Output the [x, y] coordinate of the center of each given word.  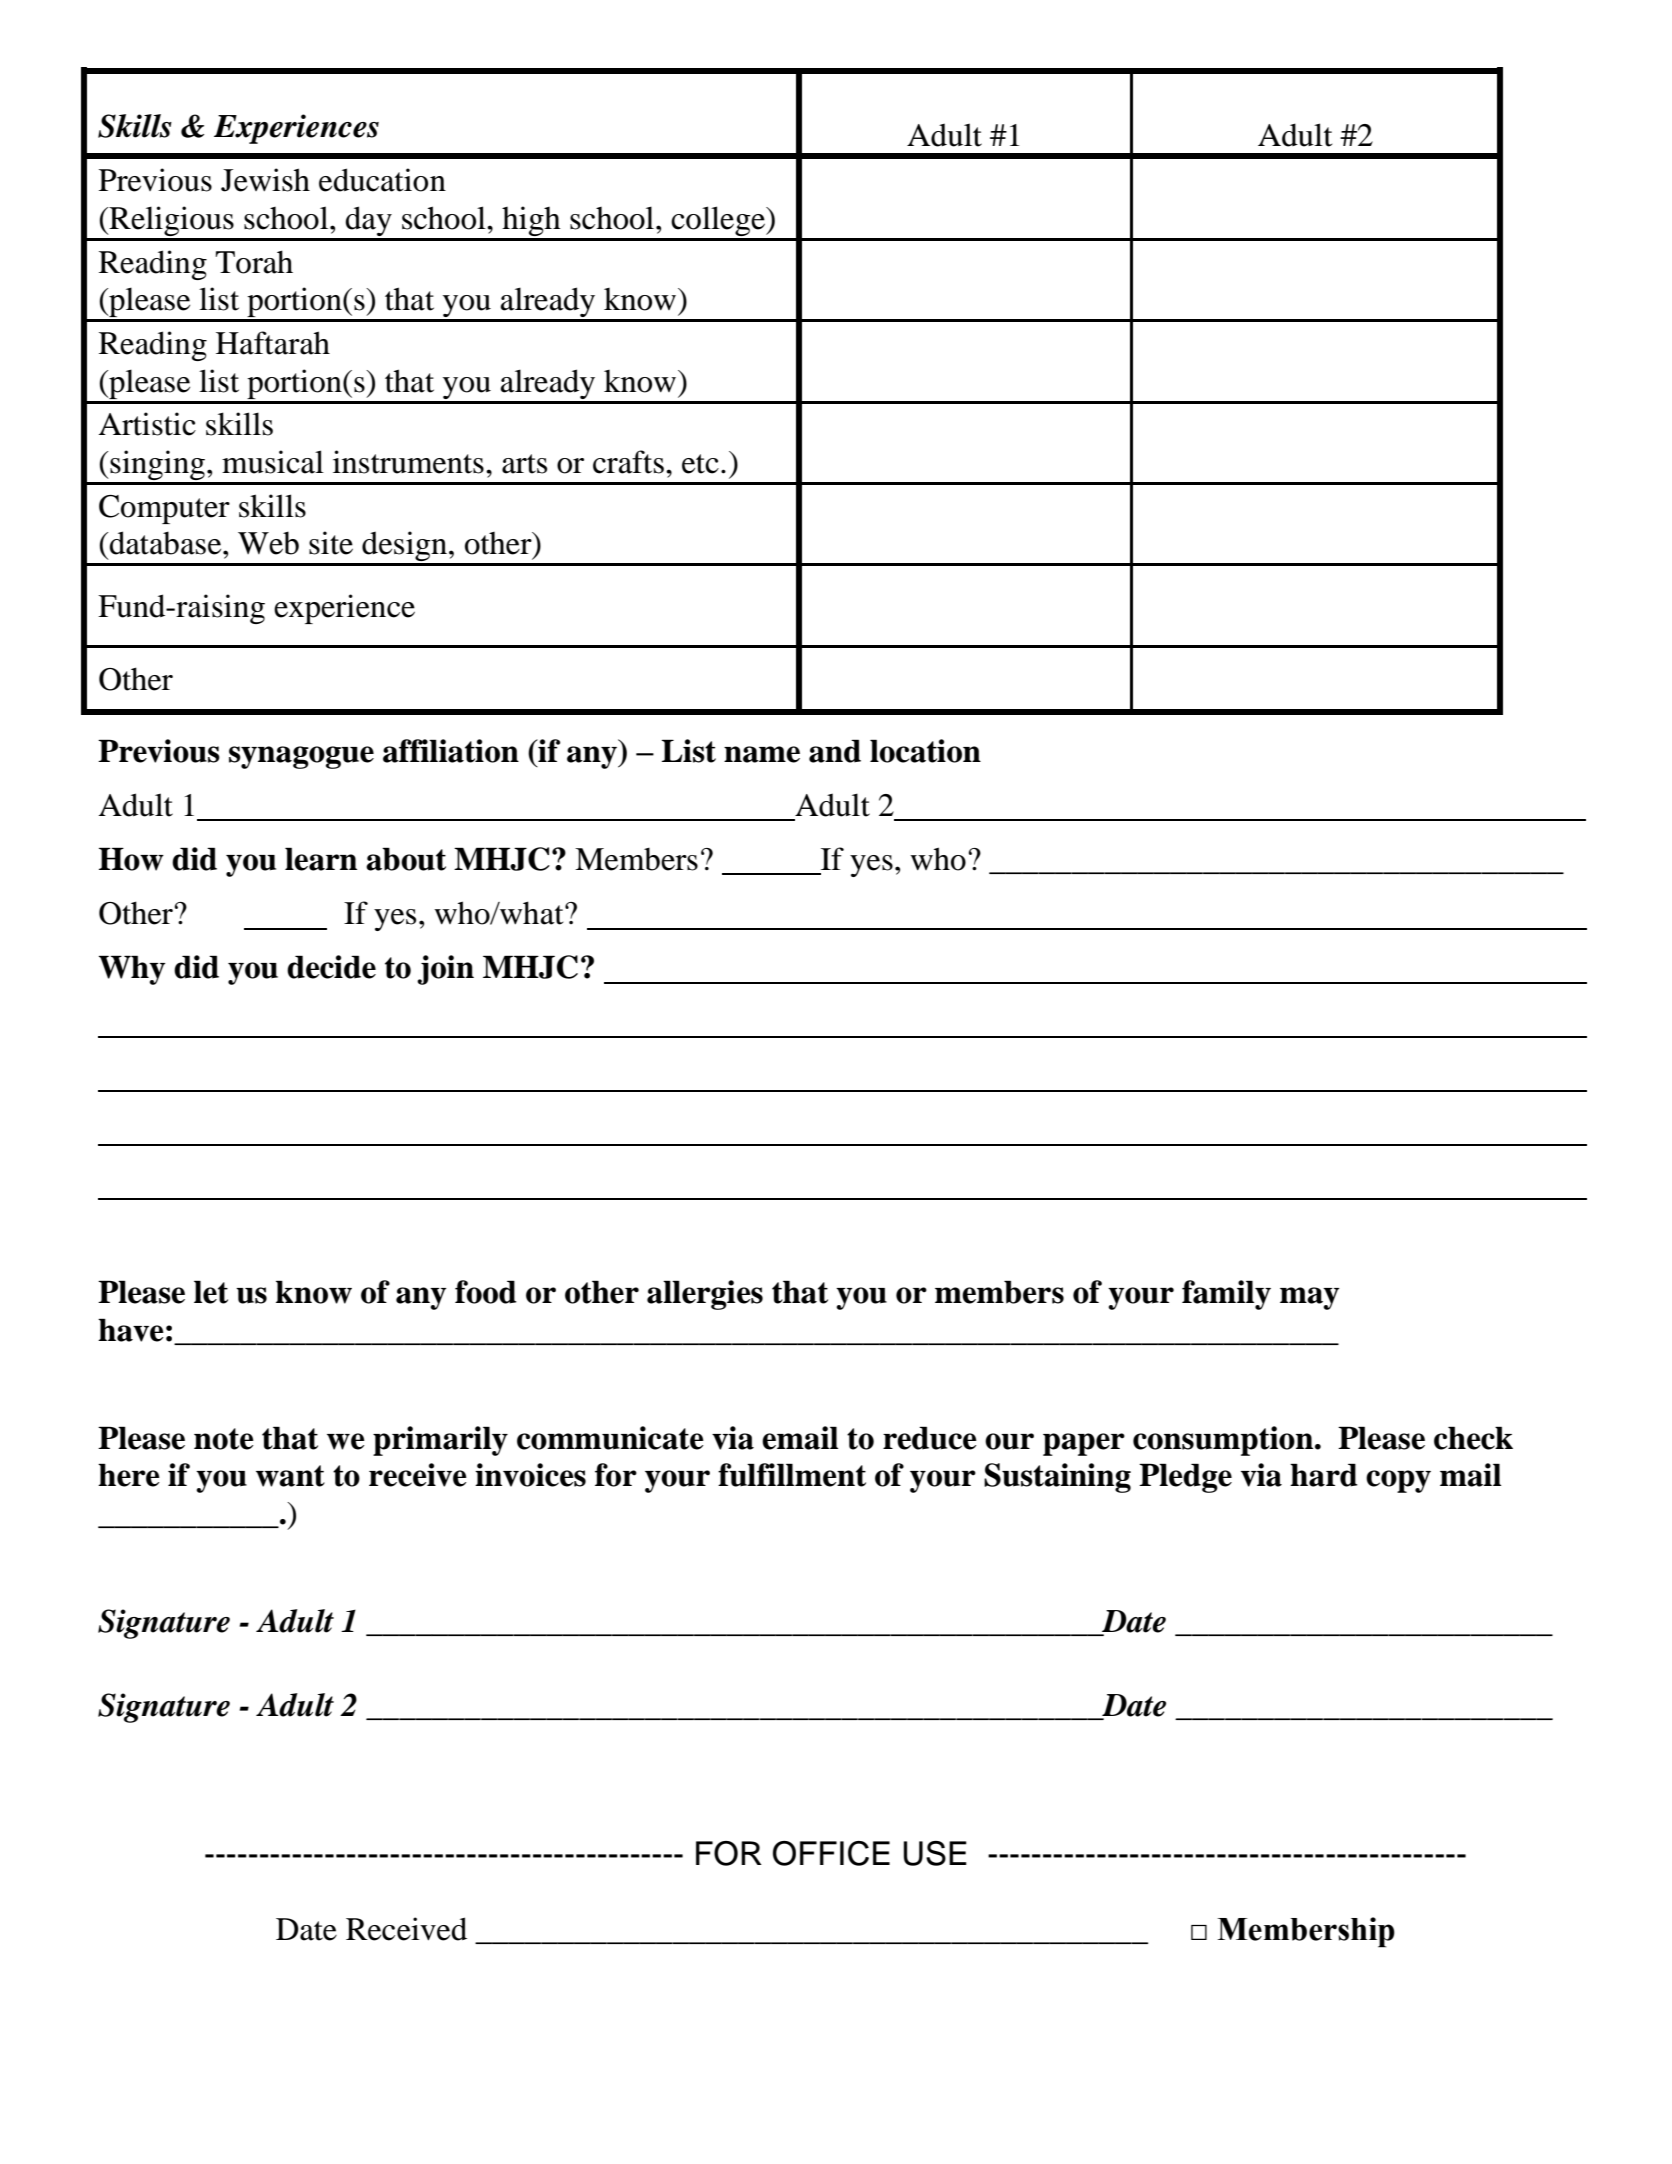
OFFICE [831, 1853]
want [290, 1476]
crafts [628, 462]
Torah [254, 262]
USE [935, 1853]
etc [700, 464]
